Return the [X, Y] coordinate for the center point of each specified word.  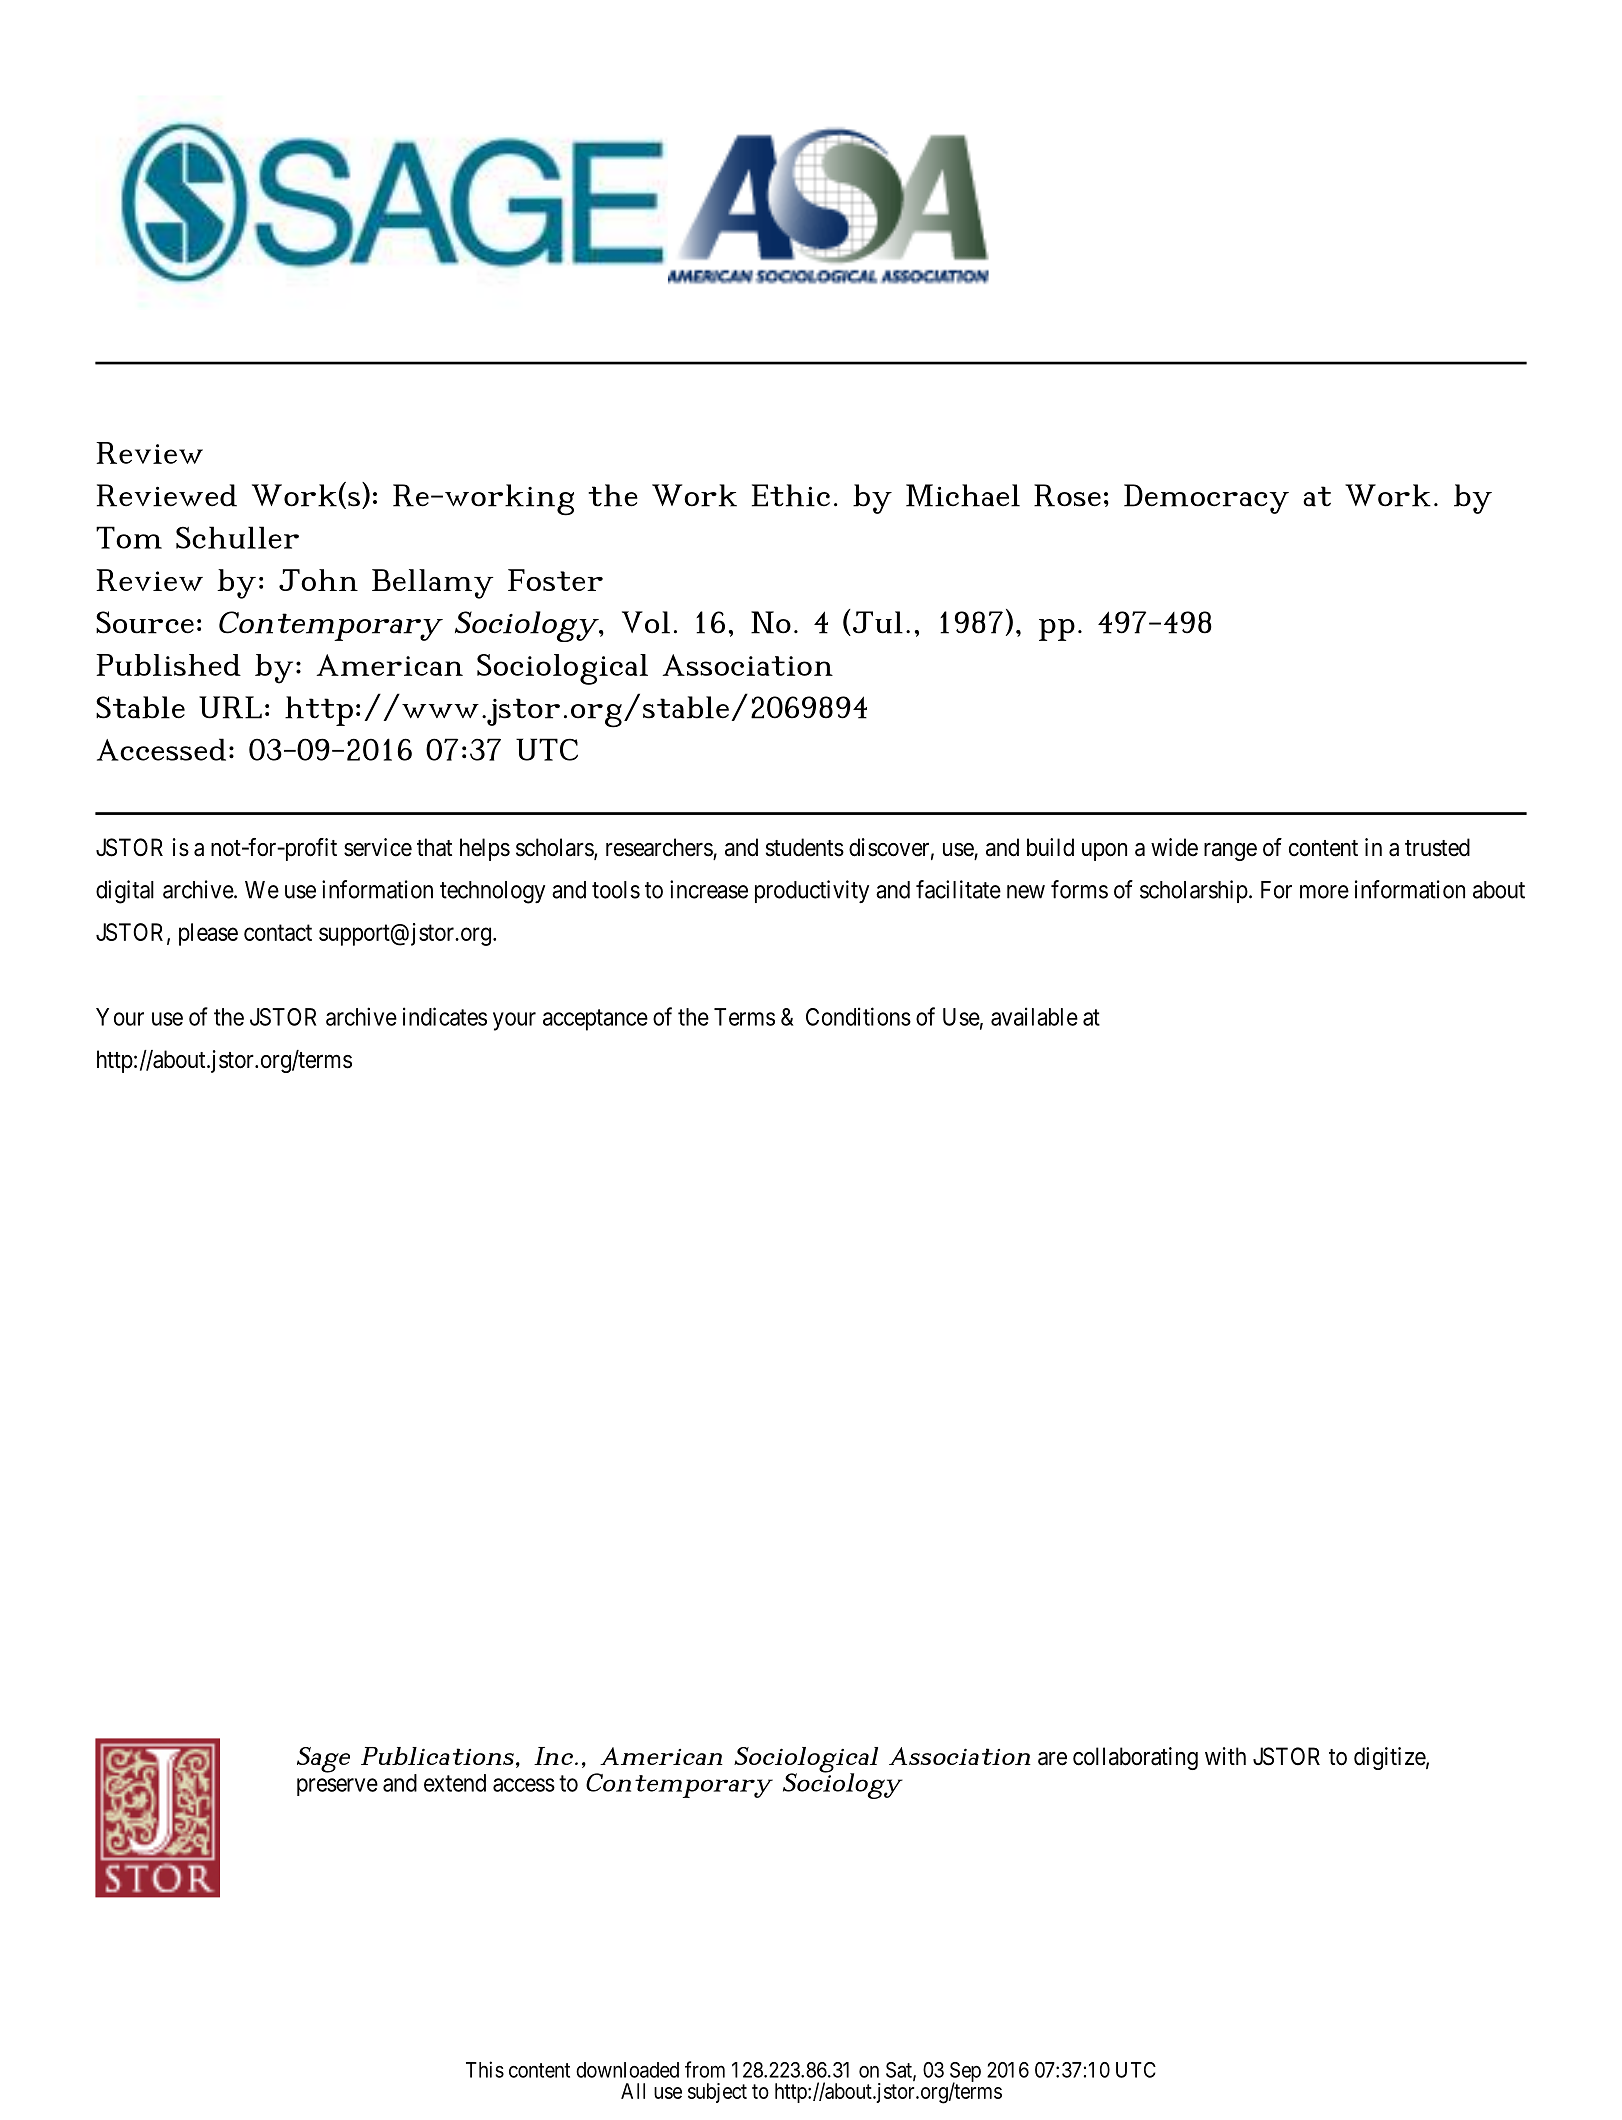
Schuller [237, 537]
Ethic [791, 495]
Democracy [1206, 499]
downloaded [627, 2070]
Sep [965, 2073]
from [705, 2069]
